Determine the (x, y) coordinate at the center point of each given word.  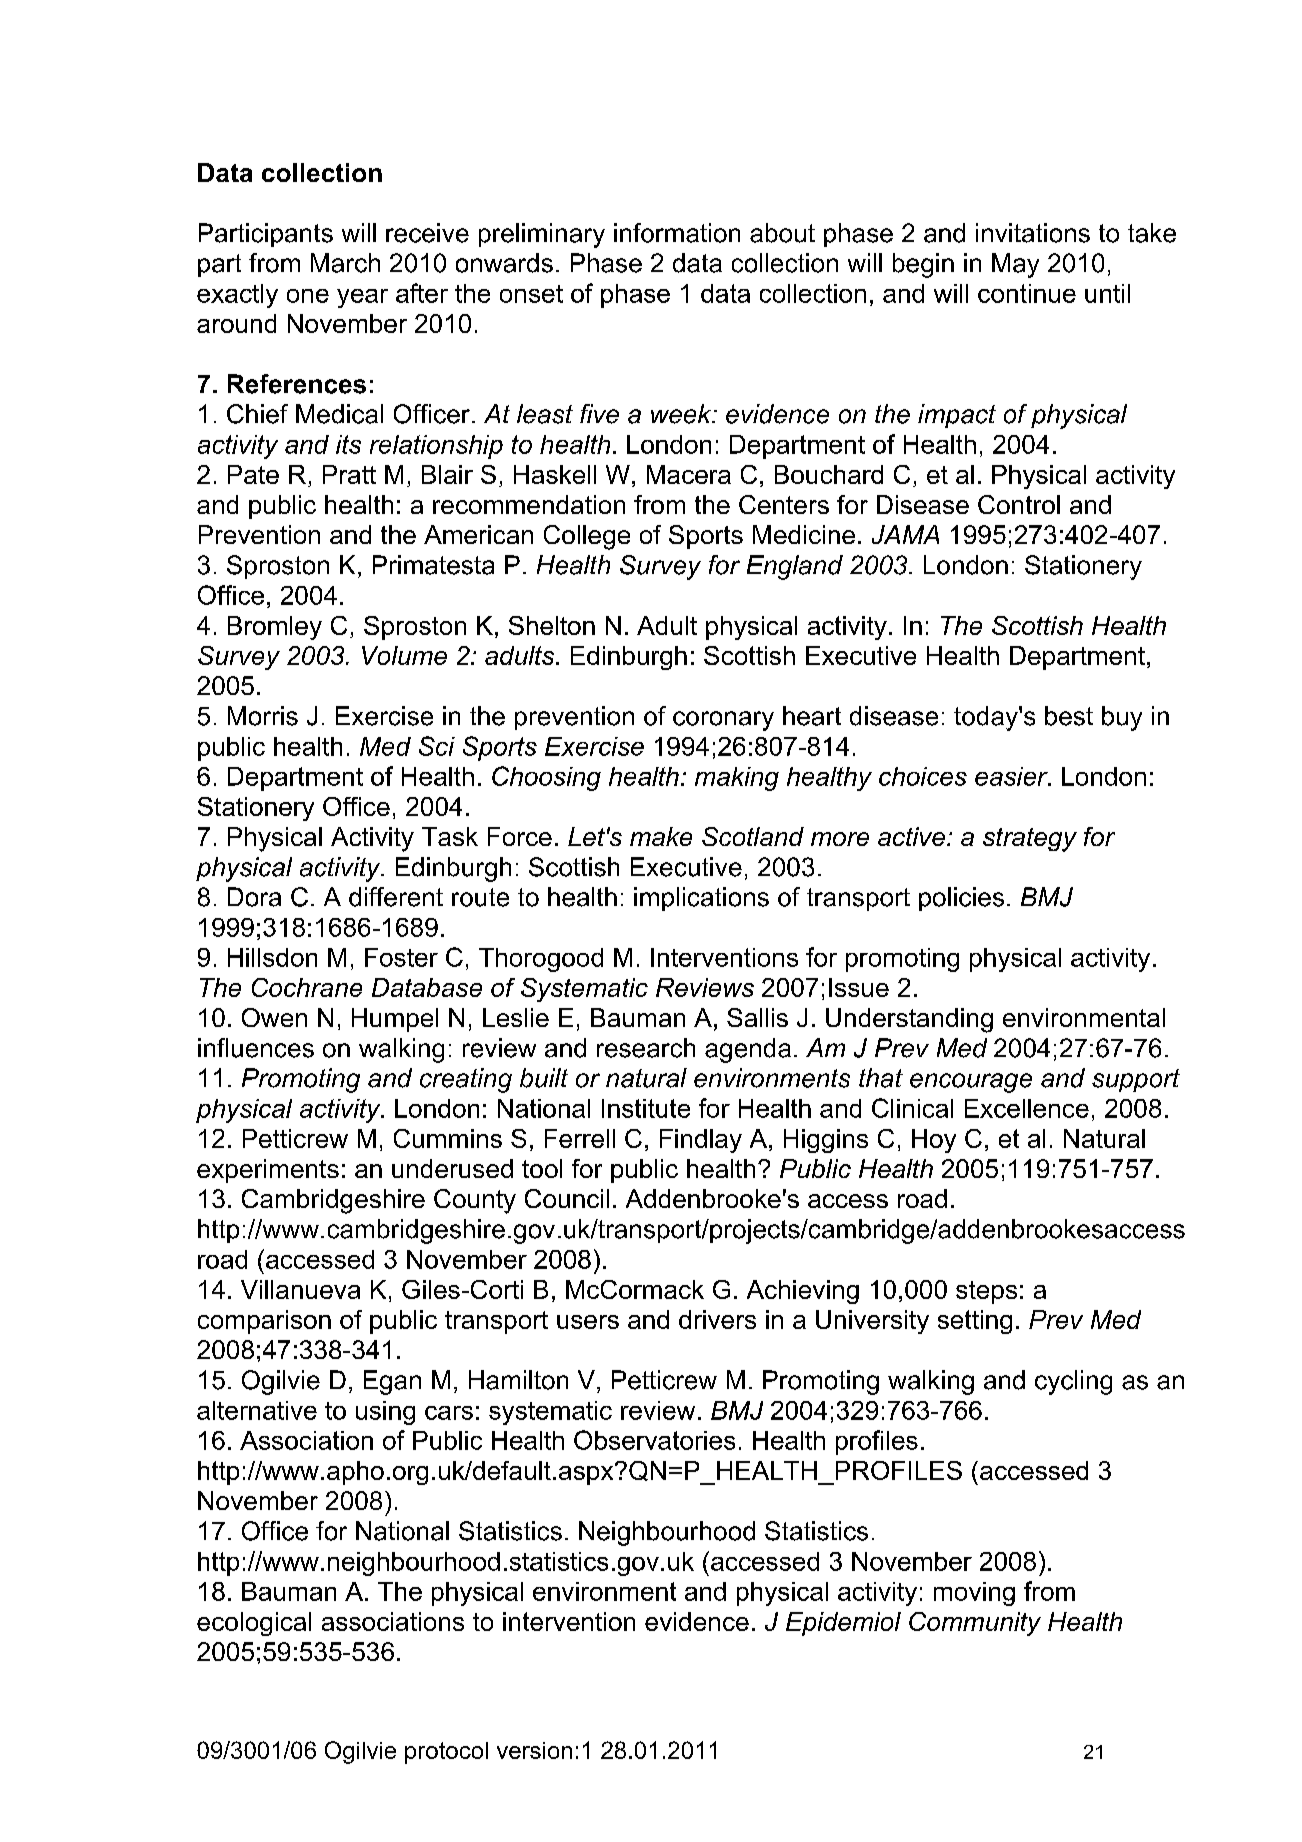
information (677, 233)
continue (1027, 293)
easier (1012, 776)
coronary (723, 721)
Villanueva (300, 1289)
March (345, 263)
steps (986, 1292)
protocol (446, 1753)
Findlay (701, 1141)
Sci (437, 746)
